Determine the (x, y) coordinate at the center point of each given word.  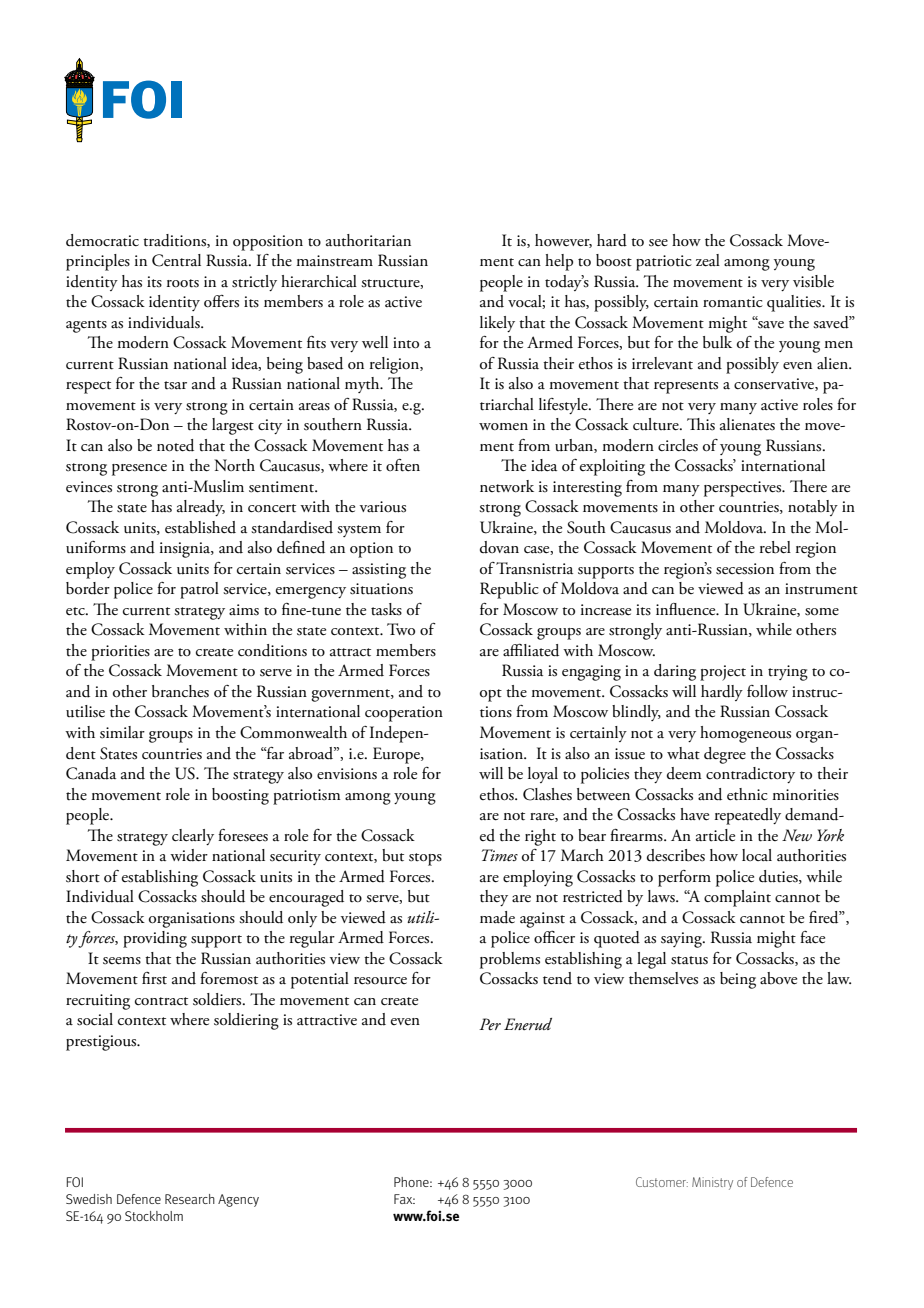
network (507, 486)
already (201, 508)
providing (155, 939)
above (778, 978)
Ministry (712, 1183)
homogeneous (745, 734)
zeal (708, 260)
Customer (662, 1182)
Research (190, 1199)
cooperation (404, 714)
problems (510, 960)
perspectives (744, 489)
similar (122, 732)
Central (176, 260)
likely (497, 324)
